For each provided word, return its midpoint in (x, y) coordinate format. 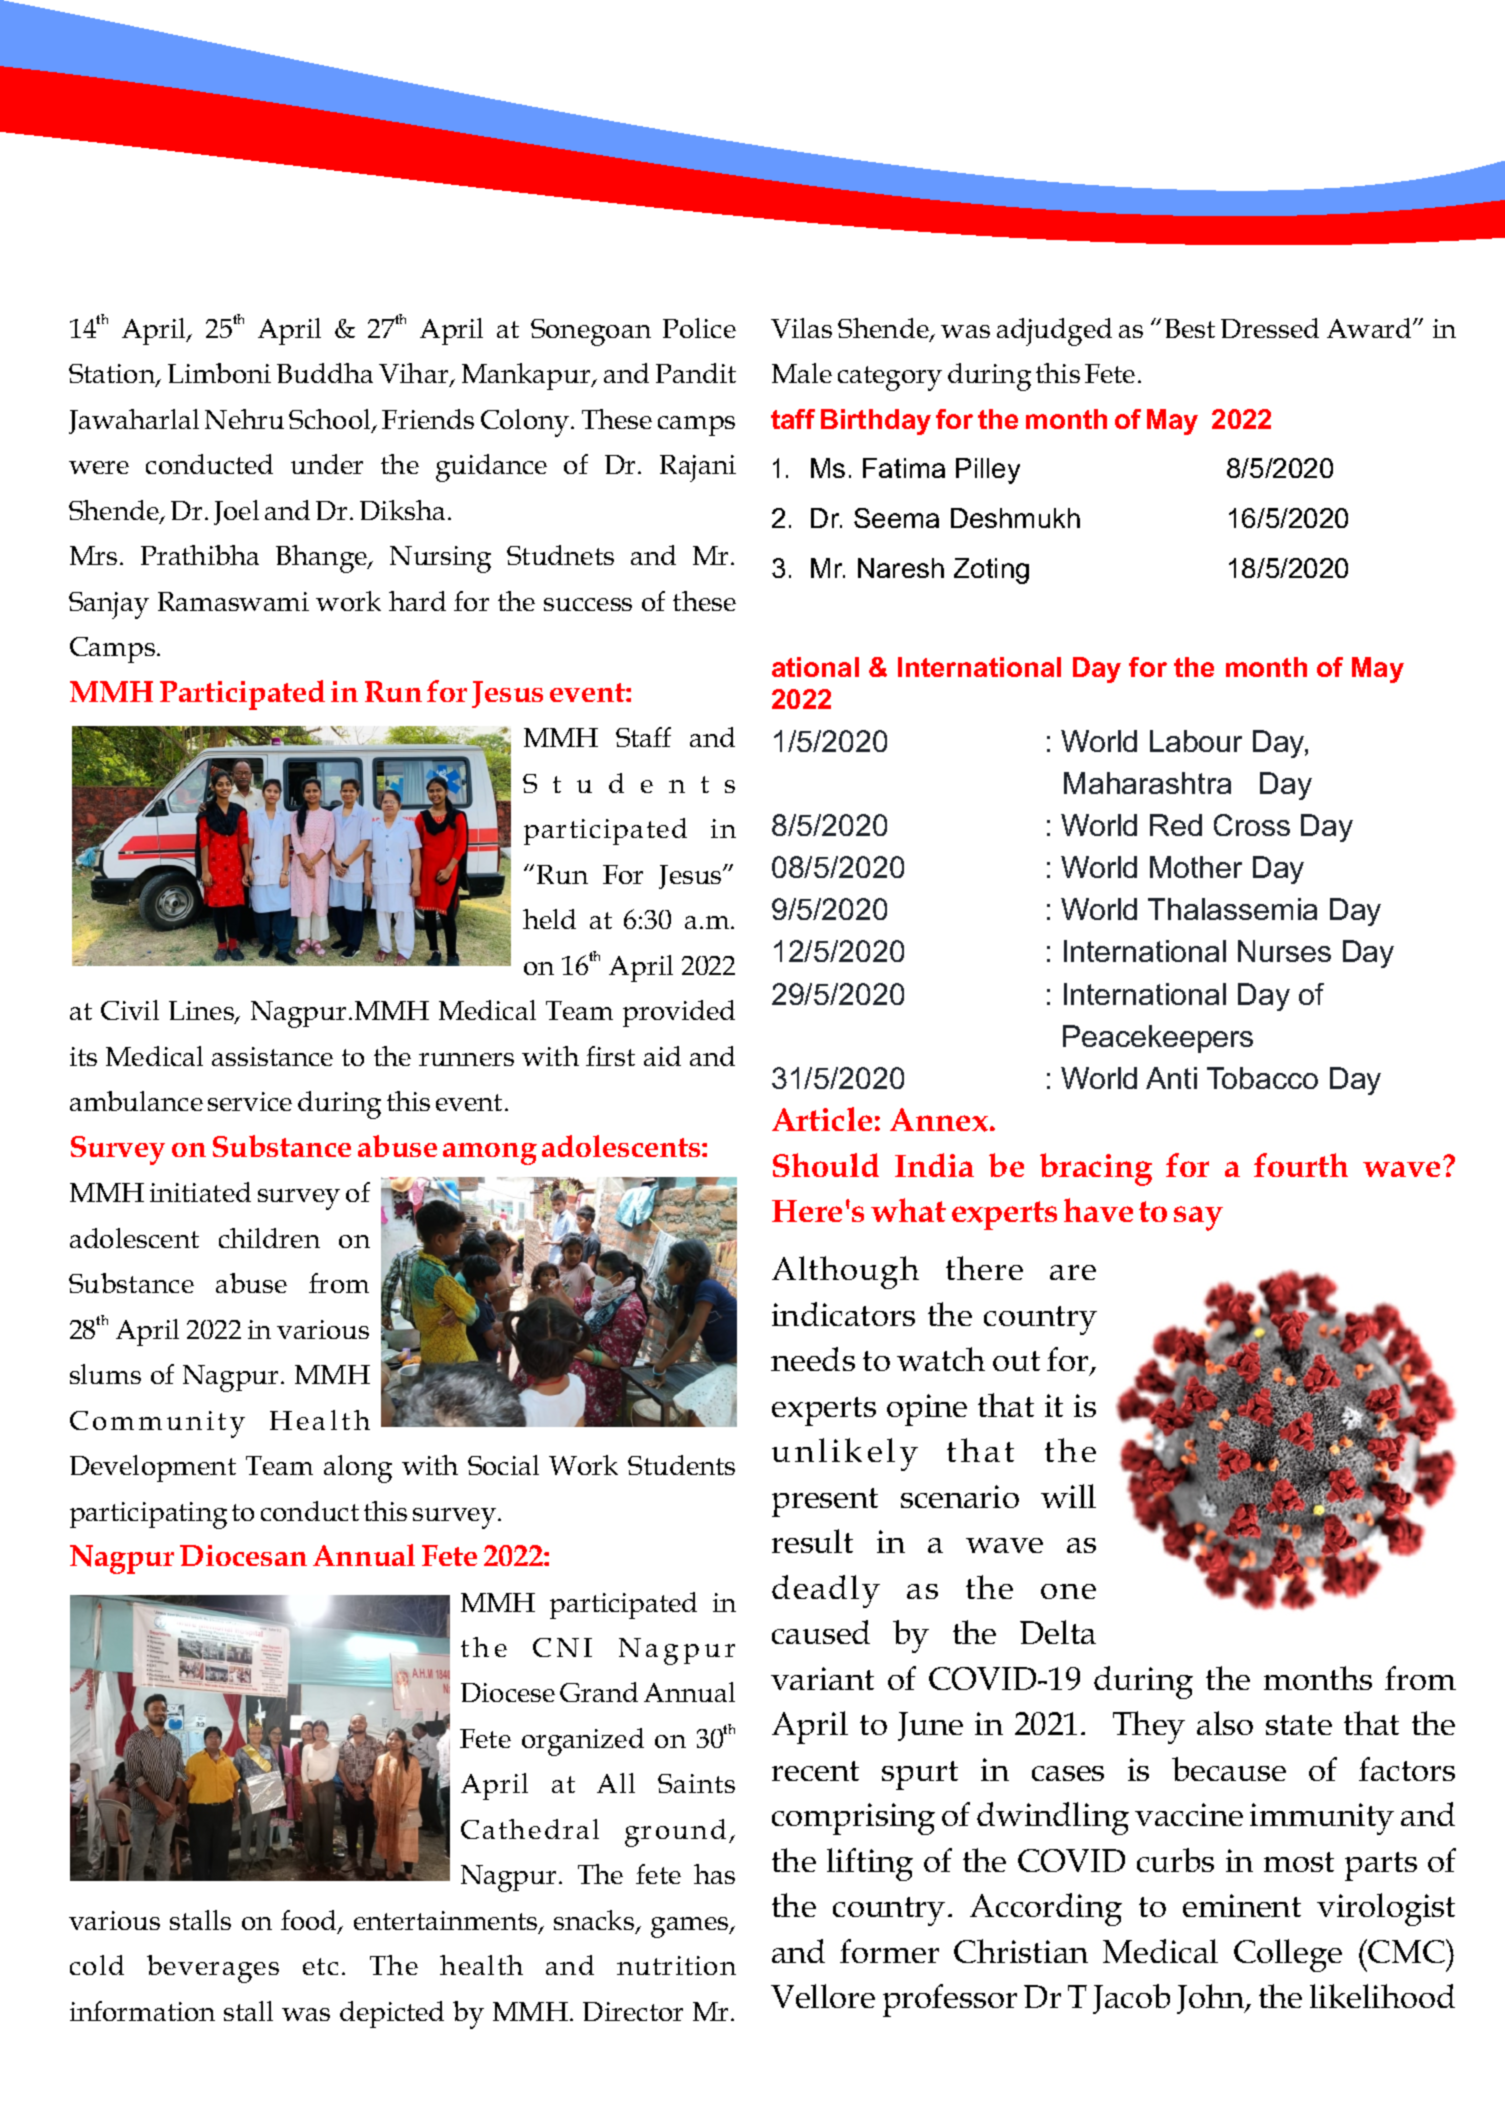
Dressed (1270, 328)
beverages (213, 1969)
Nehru (244, 419)
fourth (1301, 1165)
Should (826, 1165)
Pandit (696, 373)
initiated (200, 1192)
